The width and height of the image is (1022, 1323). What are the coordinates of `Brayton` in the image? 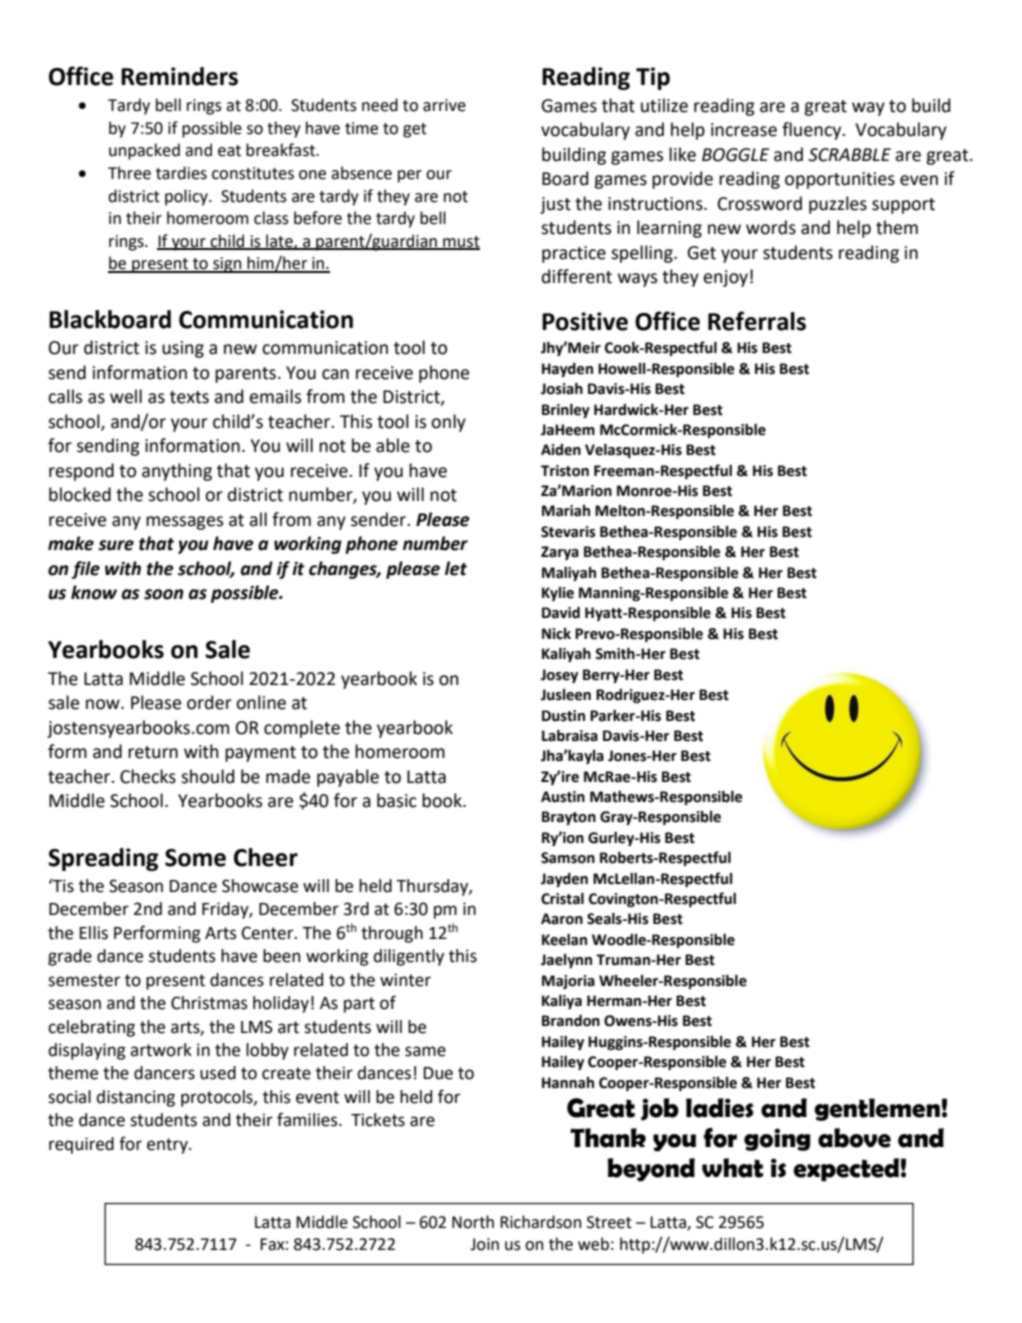 It's located at (569, 818).
